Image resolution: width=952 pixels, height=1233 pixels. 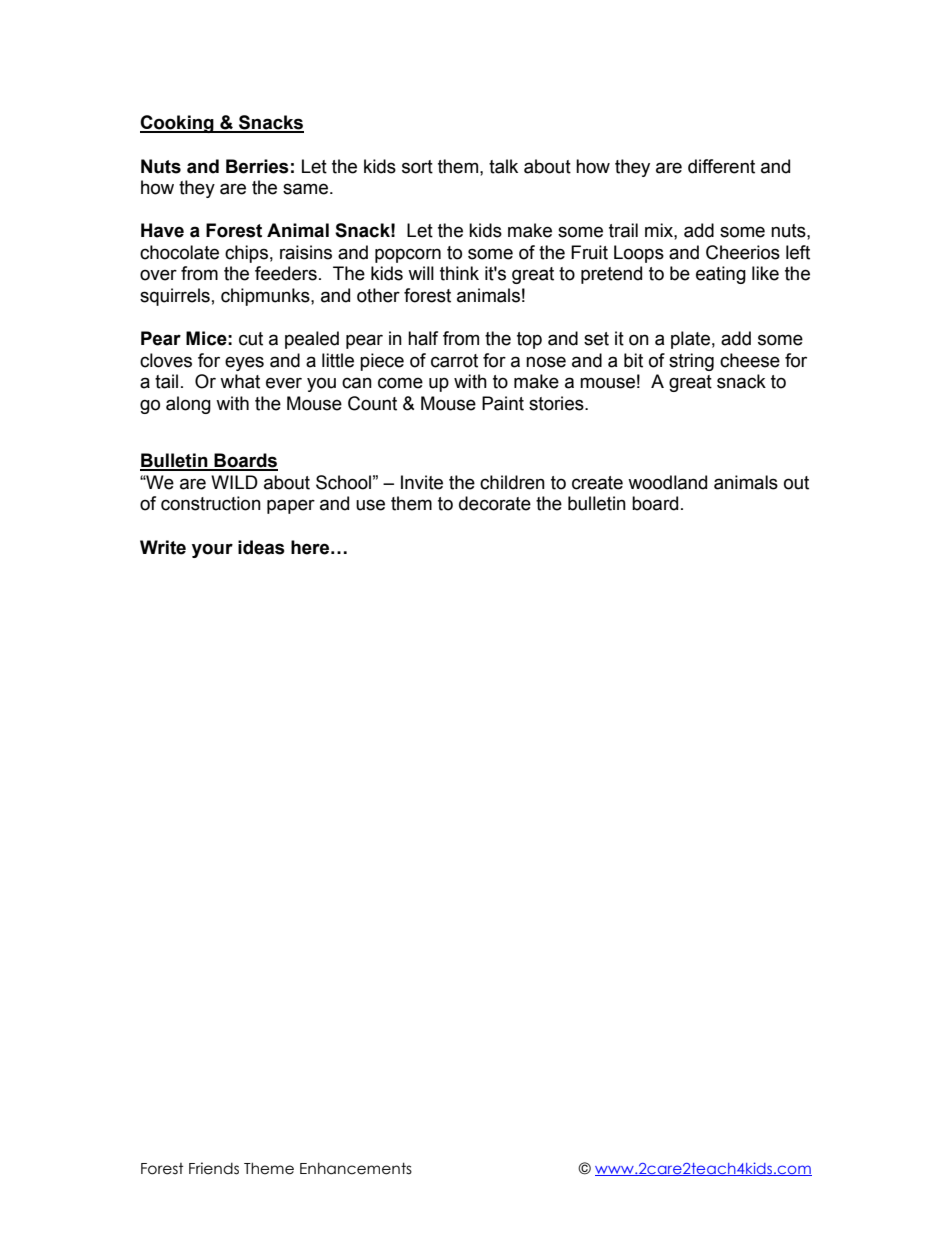 I want to click on string, so click(x=691, y=362).
